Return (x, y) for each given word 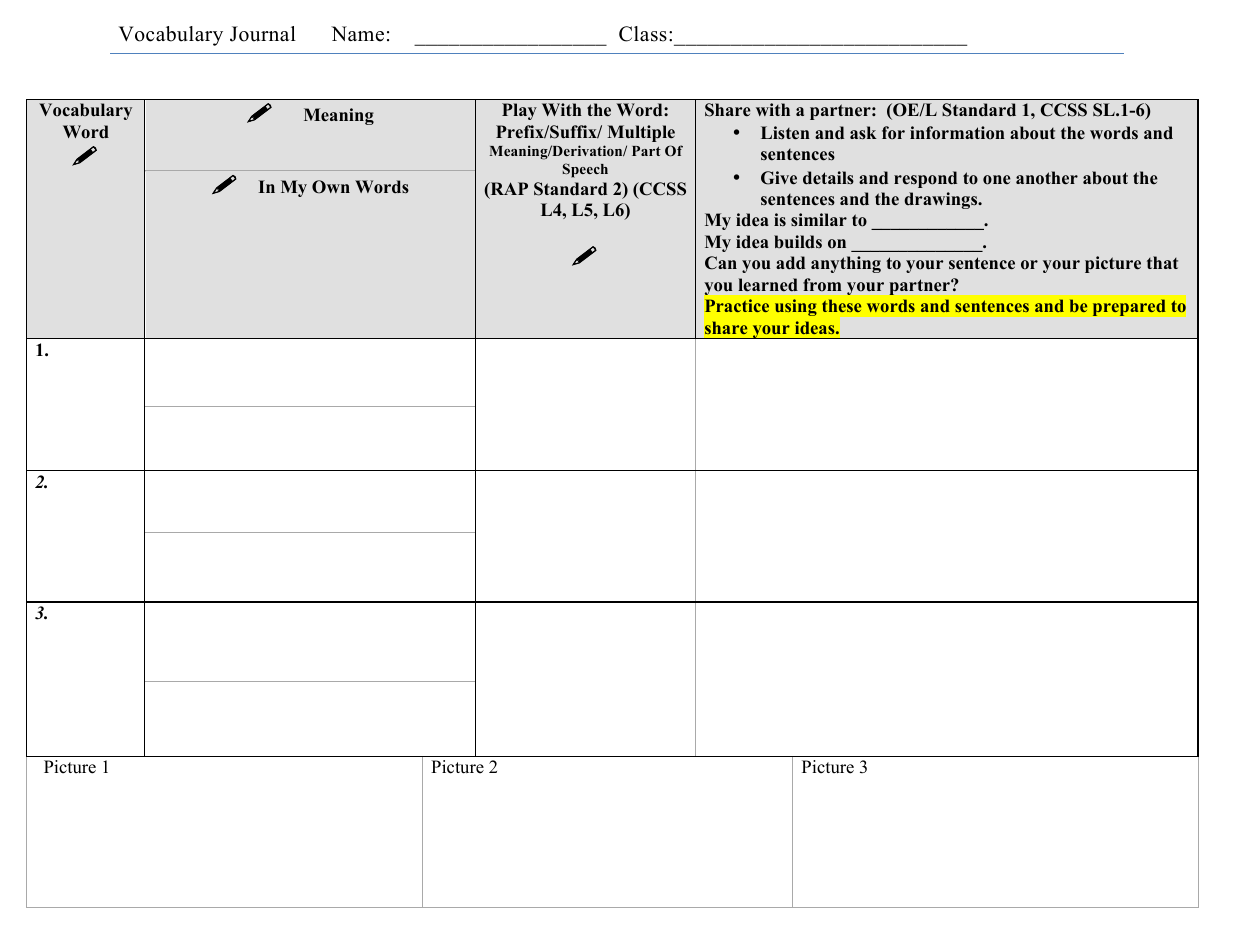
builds (798, 242)
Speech (585, 170)
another (1047, 178)
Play (519, 111)
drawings (942, 200)
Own (331, 187)
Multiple (641, 133)
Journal (263, 34)
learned (768, 285)
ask (863, 133)
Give (779, 178)
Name (357, 34)
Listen (785, 133)
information (957, 133)
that (1162, 262)
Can (721, 263)
